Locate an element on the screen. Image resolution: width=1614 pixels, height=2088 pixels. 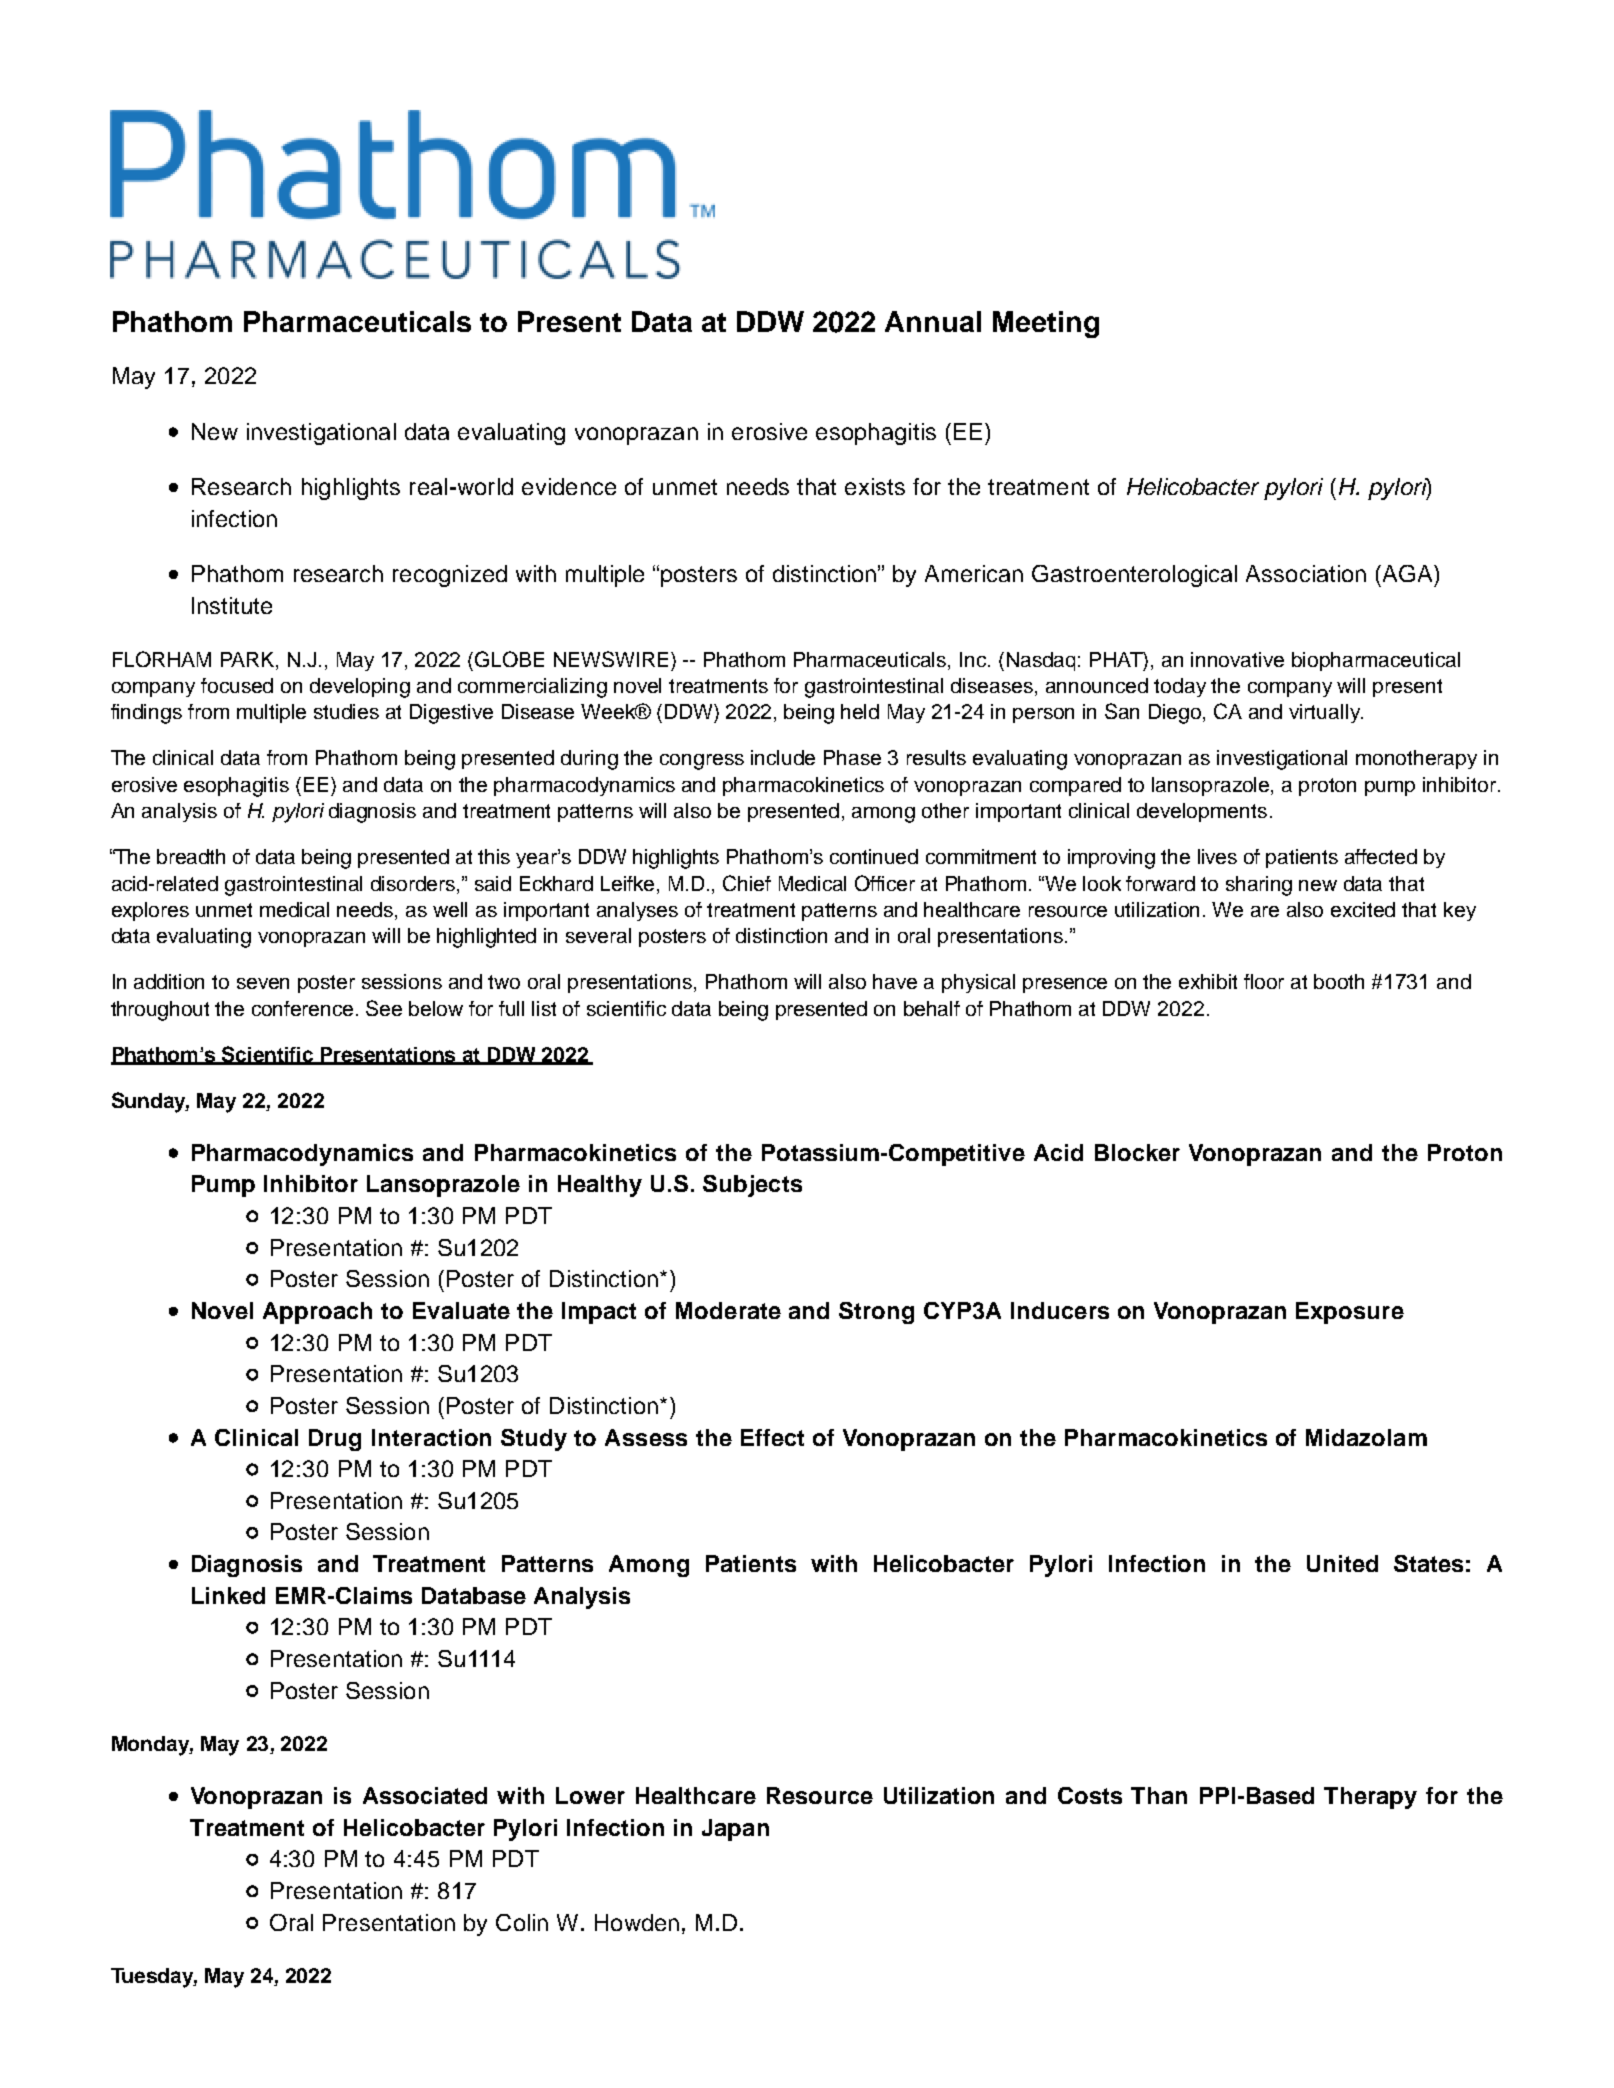
sharing is located at coordinates (1259, 886).
